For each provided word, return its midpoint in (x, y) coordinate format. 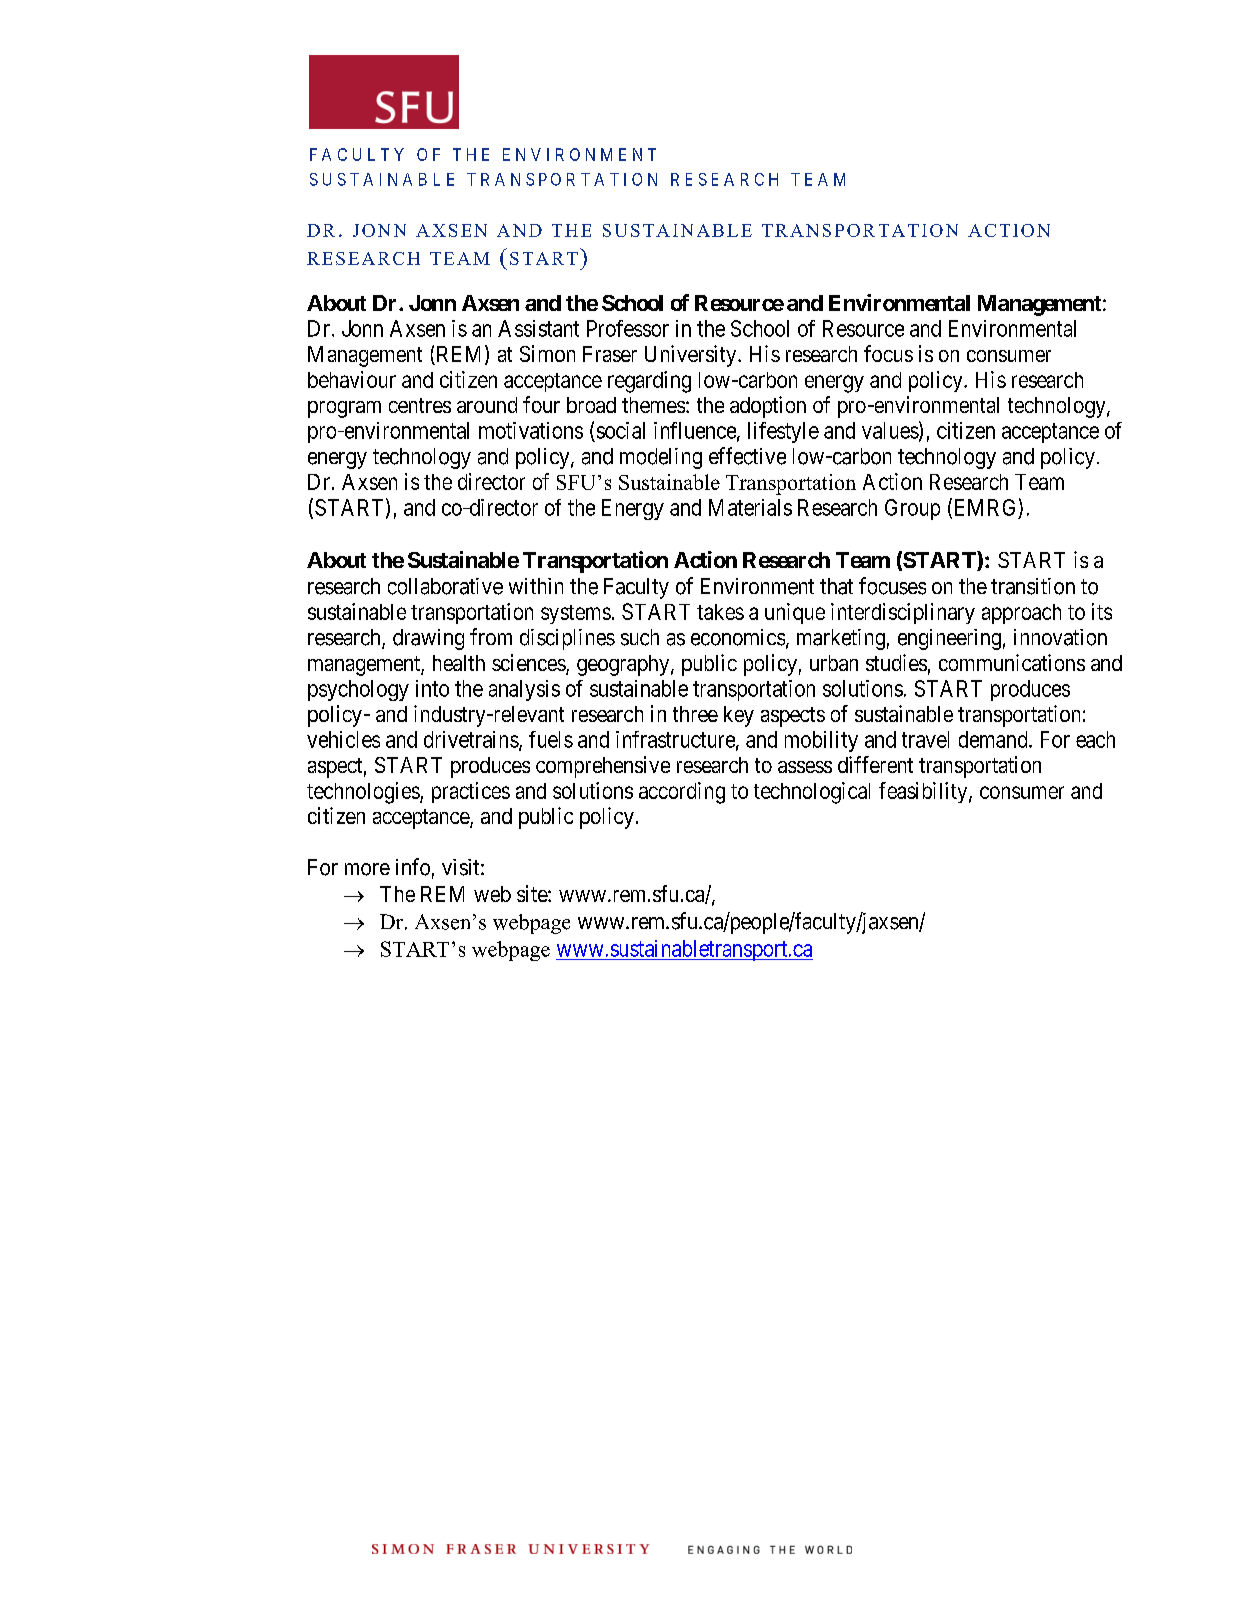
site (533, 893)
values (890, 430)
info (413, 867)
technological (812, 793)
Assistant (538, 328)
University (692, 356)
